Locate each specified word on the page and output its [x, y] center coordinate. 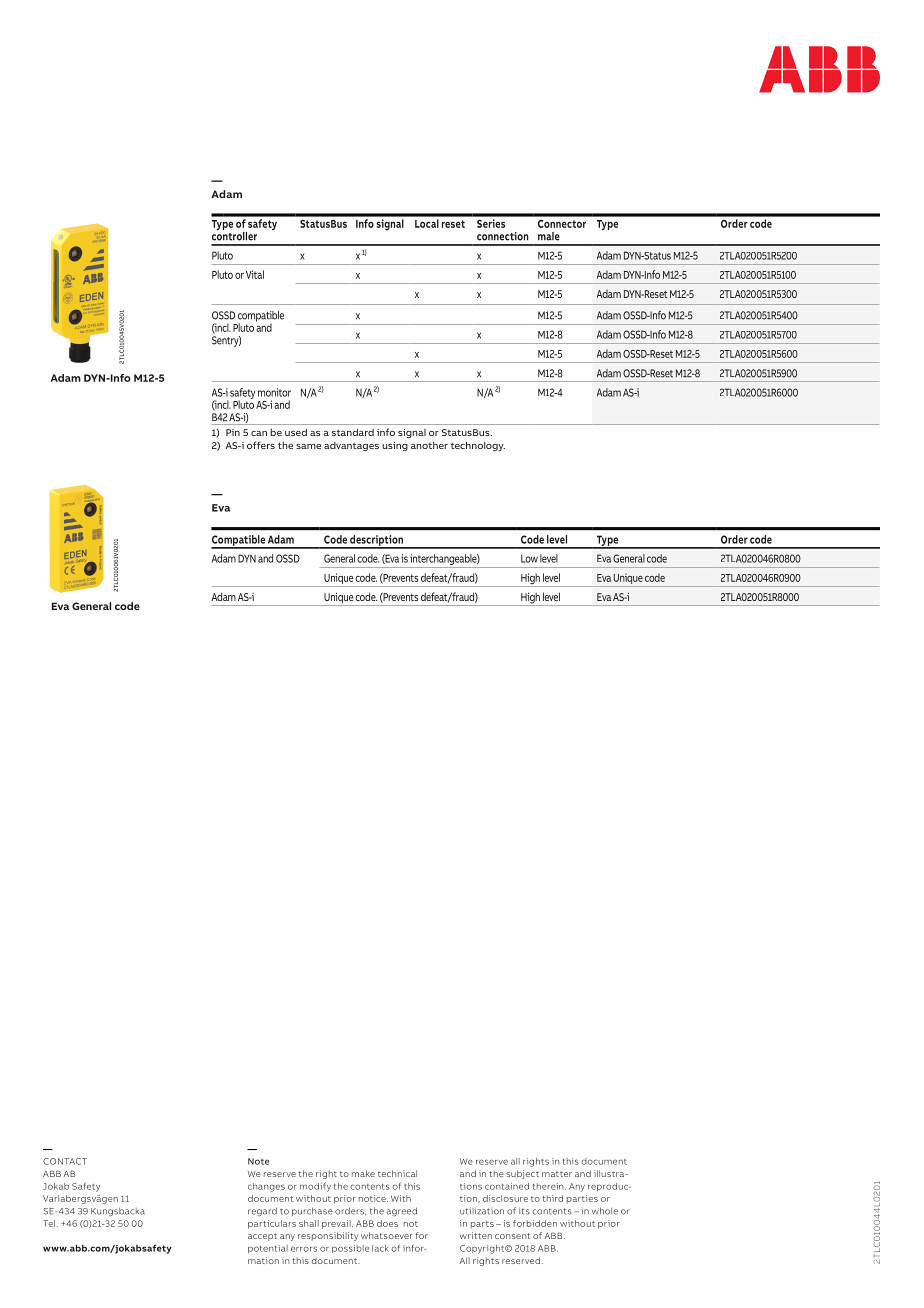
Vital [255, 274]
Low [529, 559]
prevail [337, 1224]
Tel [49, 1223]
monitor [274, 392]
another [429, 445]
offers [261, 445]
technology [478, 446]
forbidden [535, 1223]
